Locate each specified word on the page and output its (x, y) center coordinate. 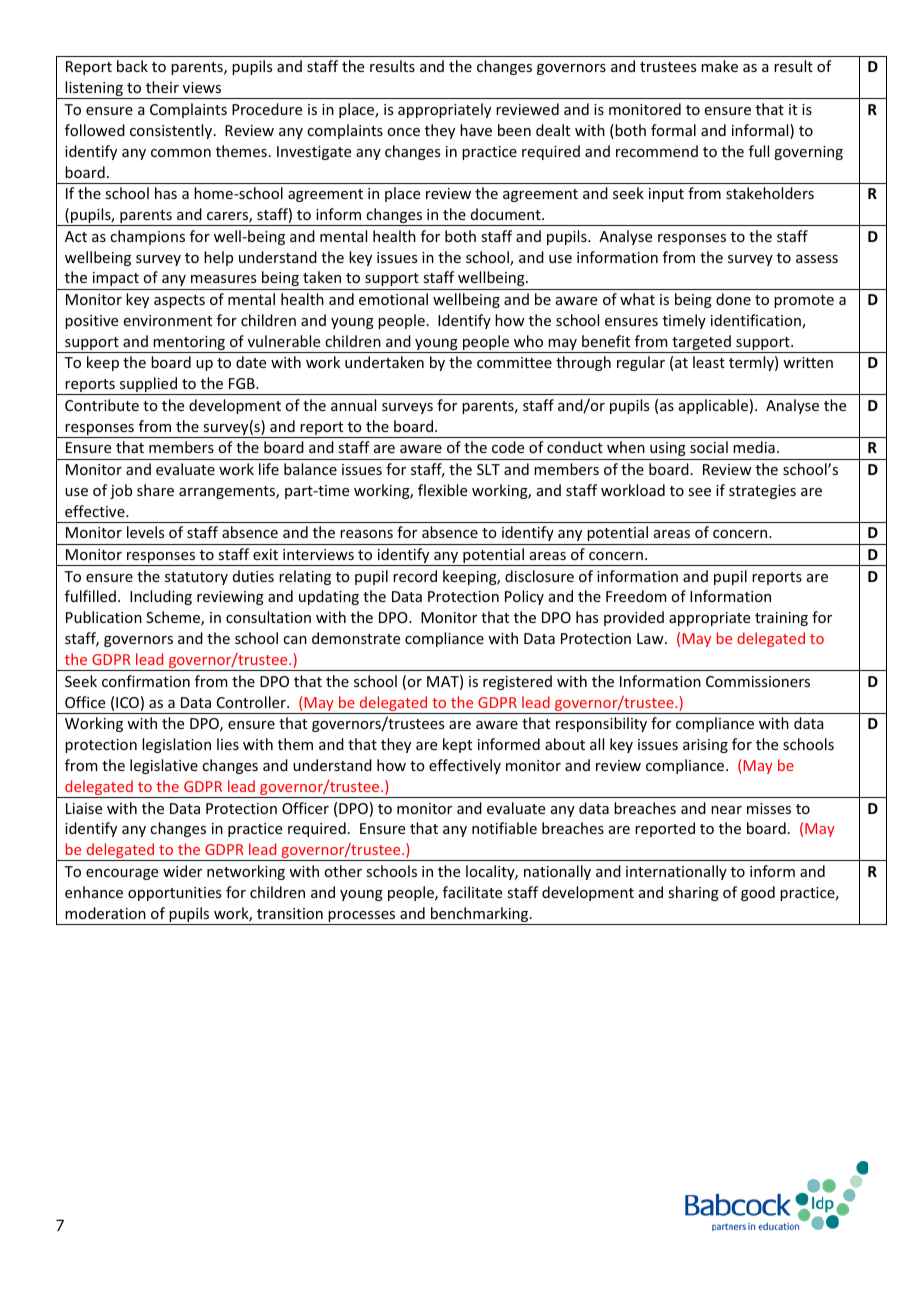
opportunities (174, 894)
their (162, 87)
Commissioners (758, 681)
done (733, 299)
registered (517, 682)
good (758, 893)
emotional (393, 299)
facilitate (472, 892)
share (155, 490)
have (476, 130)
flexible (442, 490)
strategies (762, 492)
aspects (179, 301)
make (719, 66)
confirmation (146, 681)
